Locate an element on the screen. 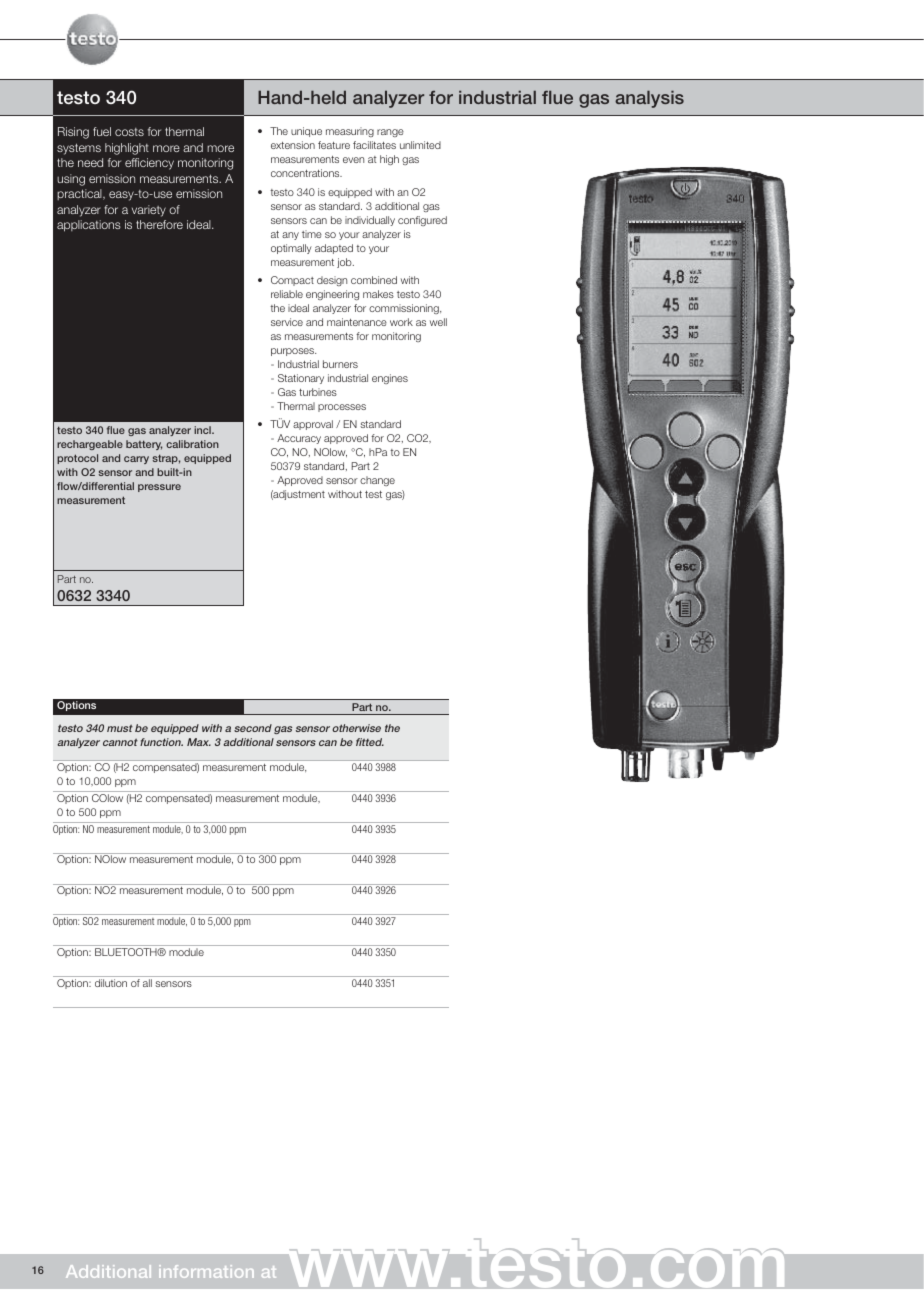  change is located at coordinates (377, 481).
